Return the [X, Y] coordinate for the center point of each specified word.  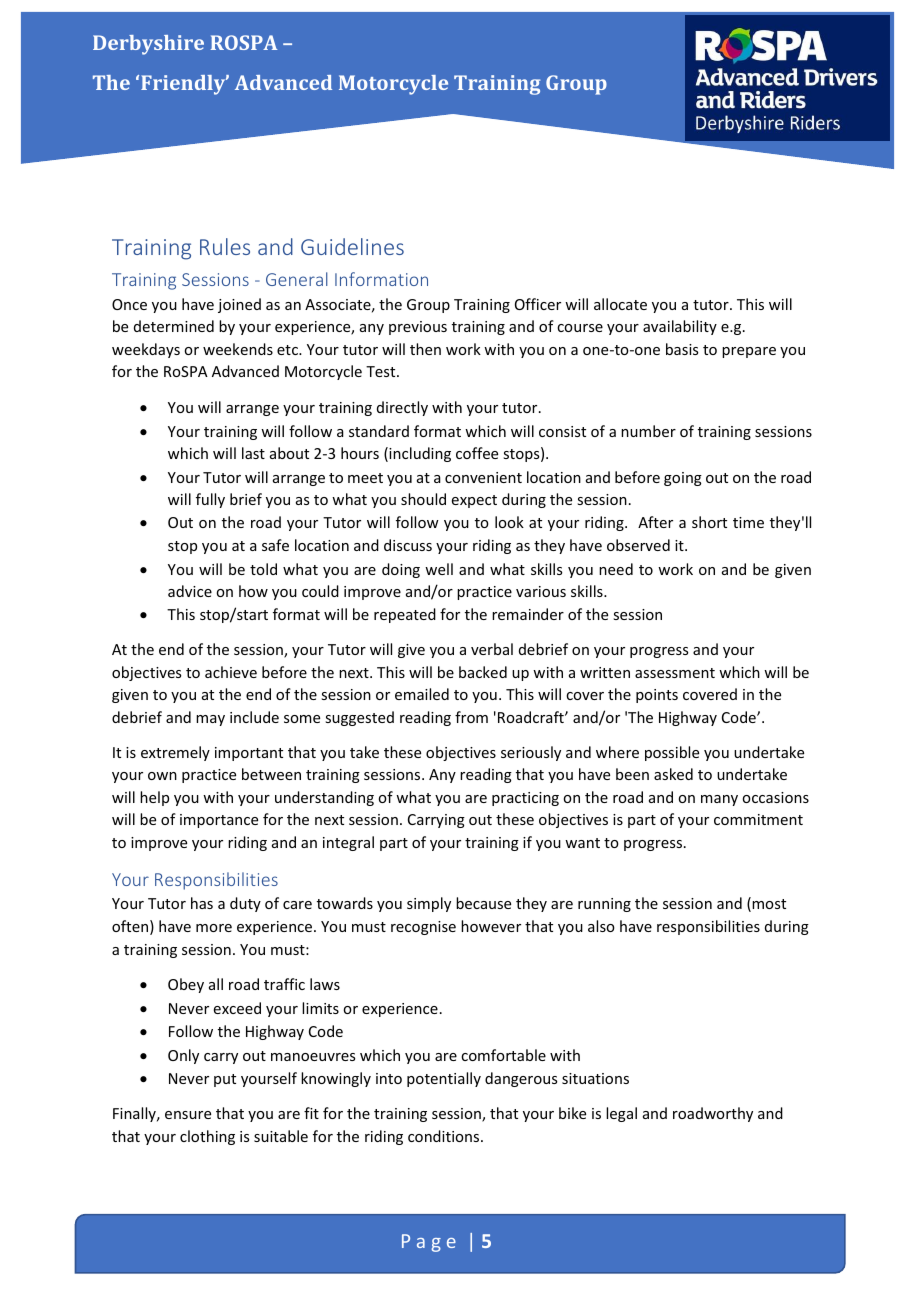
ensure [188, 1115]
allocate [620, 304]
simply [429, 904]
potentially [444, 1079]
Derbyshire [148, 45]
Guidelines [352, 246]
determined [174, 326]
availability [680, 327]
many [719, 800]
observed [638, 545]
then [425, 349]
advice [190, 591]
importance [219, 821]
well [439, 569]
